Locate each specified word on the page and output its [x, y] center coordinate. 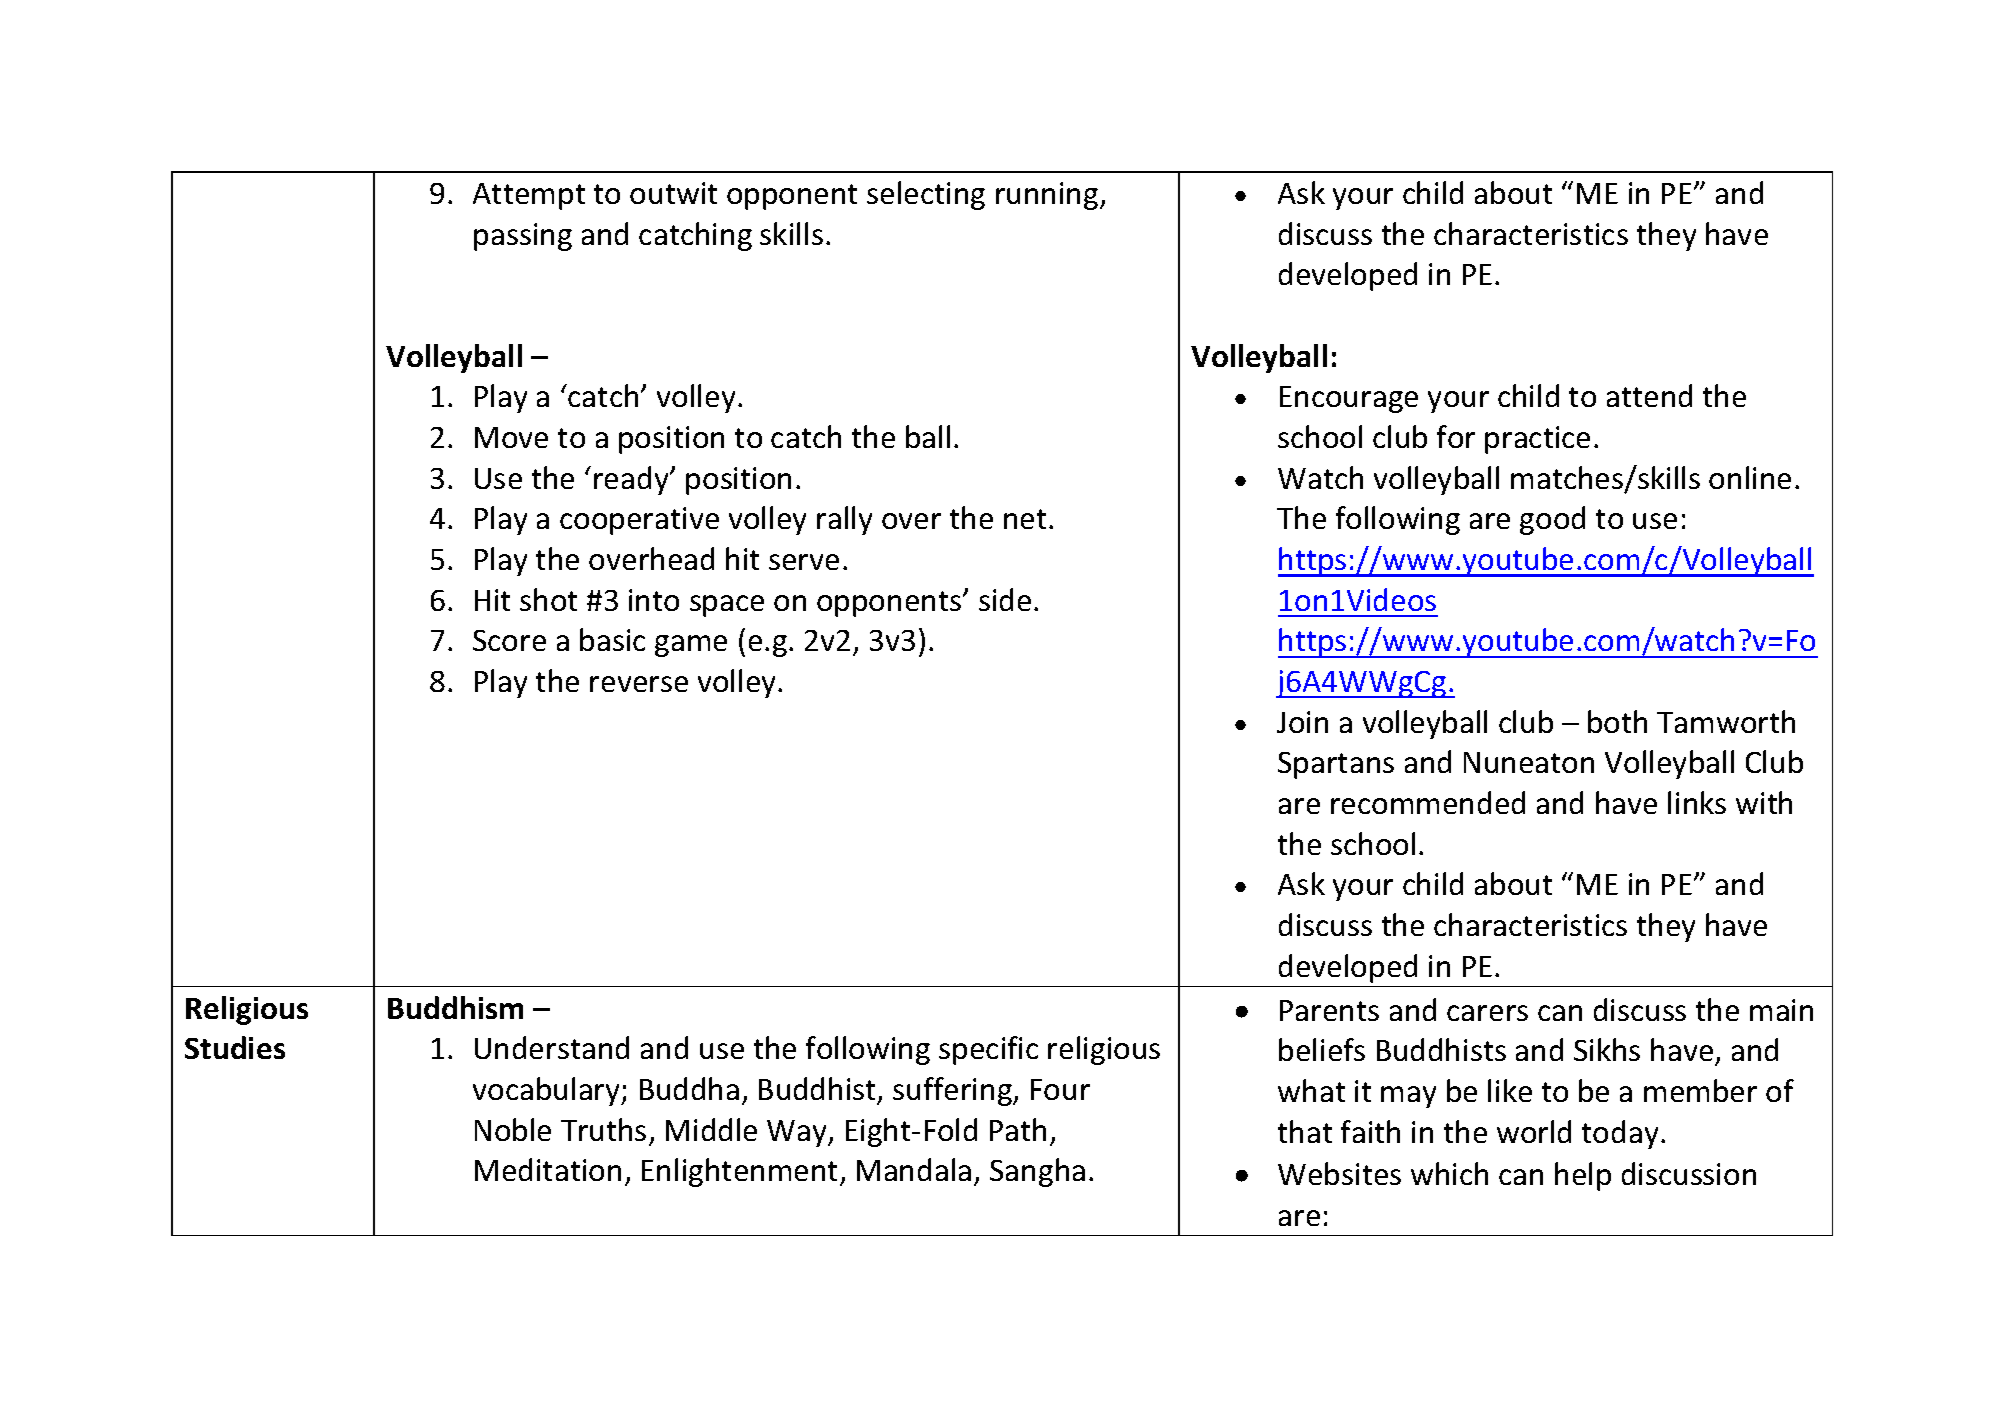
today [1620, 1134]
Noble [513, 1129]
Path [1018, 1129]
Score [509, 640]
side [1005, 599]
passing [523, 237]
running [1048, 196]
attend [1649, 395]
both [1617, 721]
